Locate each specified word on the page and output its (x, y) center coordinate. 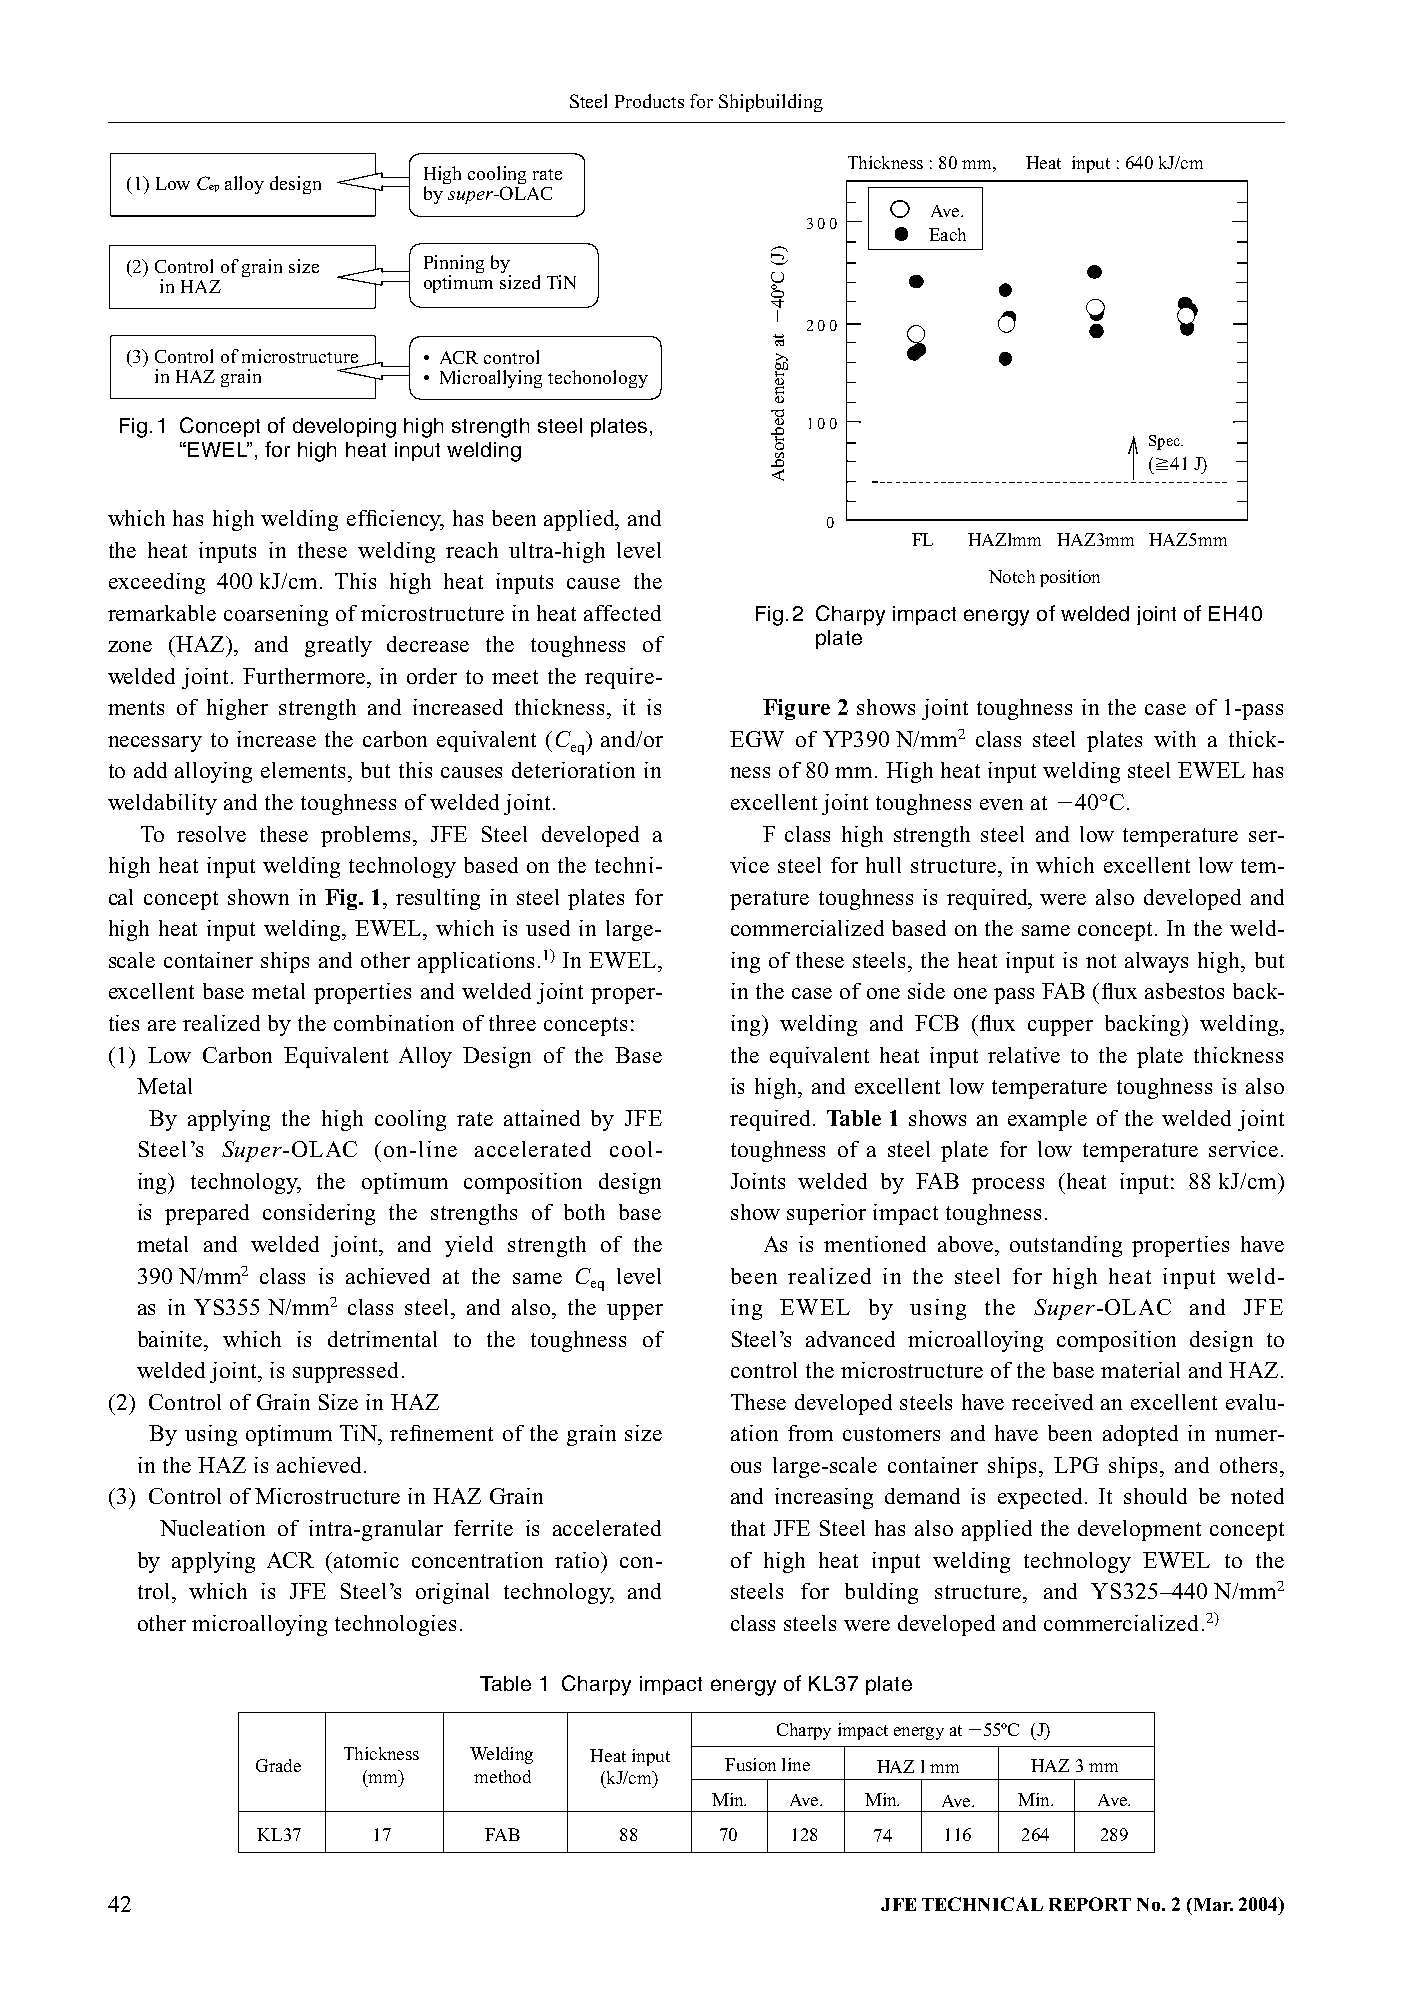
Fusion (750, 1764)
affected (622, 613)
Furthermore (305, 676)
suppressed (345, 1372)
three (512, 1023)
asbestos (1184, 991)
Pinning (454, 265)
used (548, 928)
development (1139, 1530)
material (1140, 1370)
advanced (850, 1339)
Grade (278, 1765)
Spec (1165, 442)
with (1175, 739)
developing (344, 428)
